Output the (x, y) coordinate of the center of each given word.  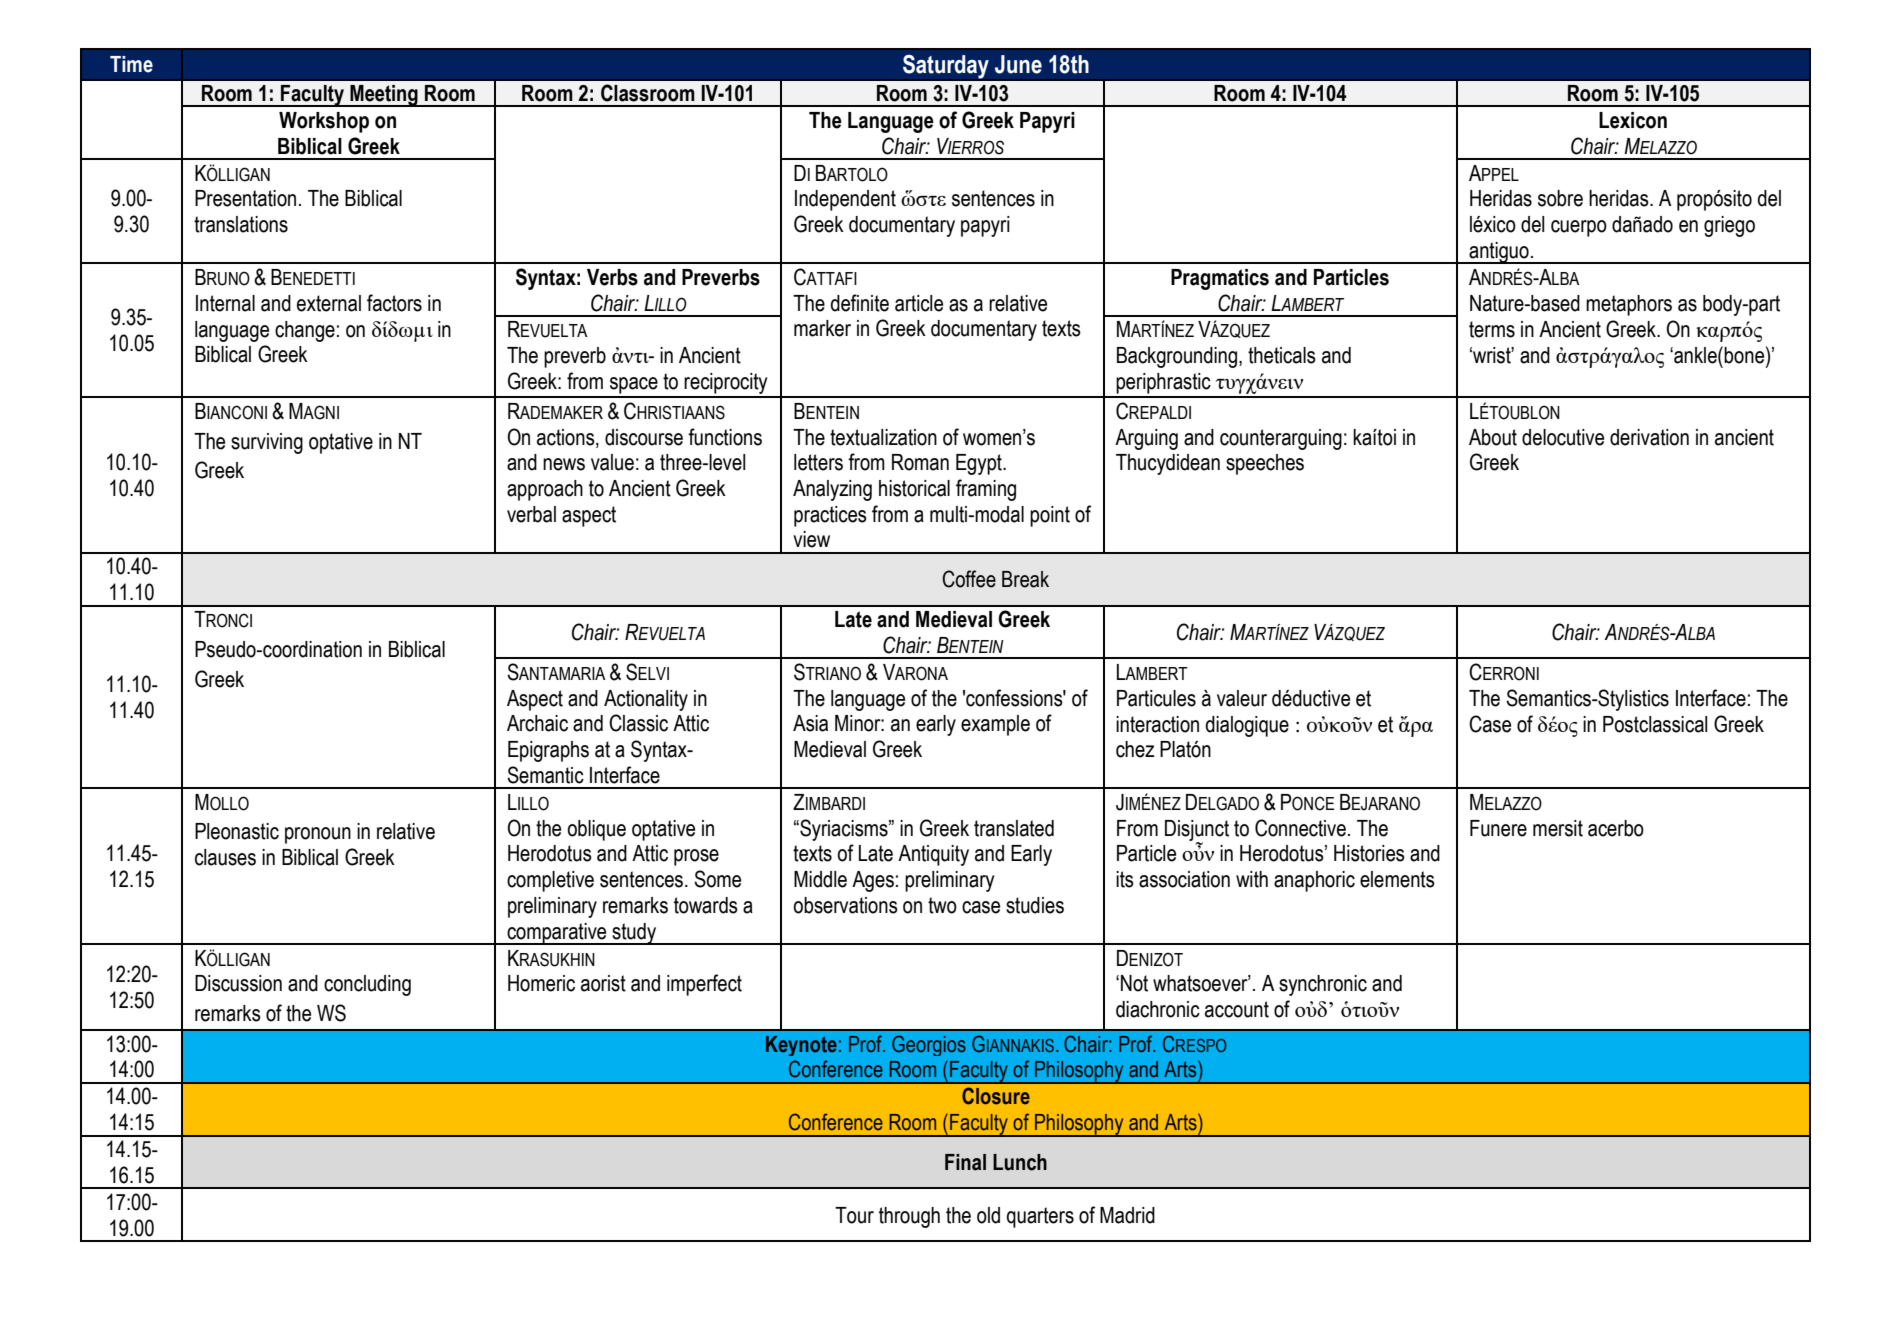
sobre (1560, 198)
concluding (367, 985)
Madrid (1127, 1215)
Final (965, 1162)
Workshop (324, 122)
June (1018, 64)
